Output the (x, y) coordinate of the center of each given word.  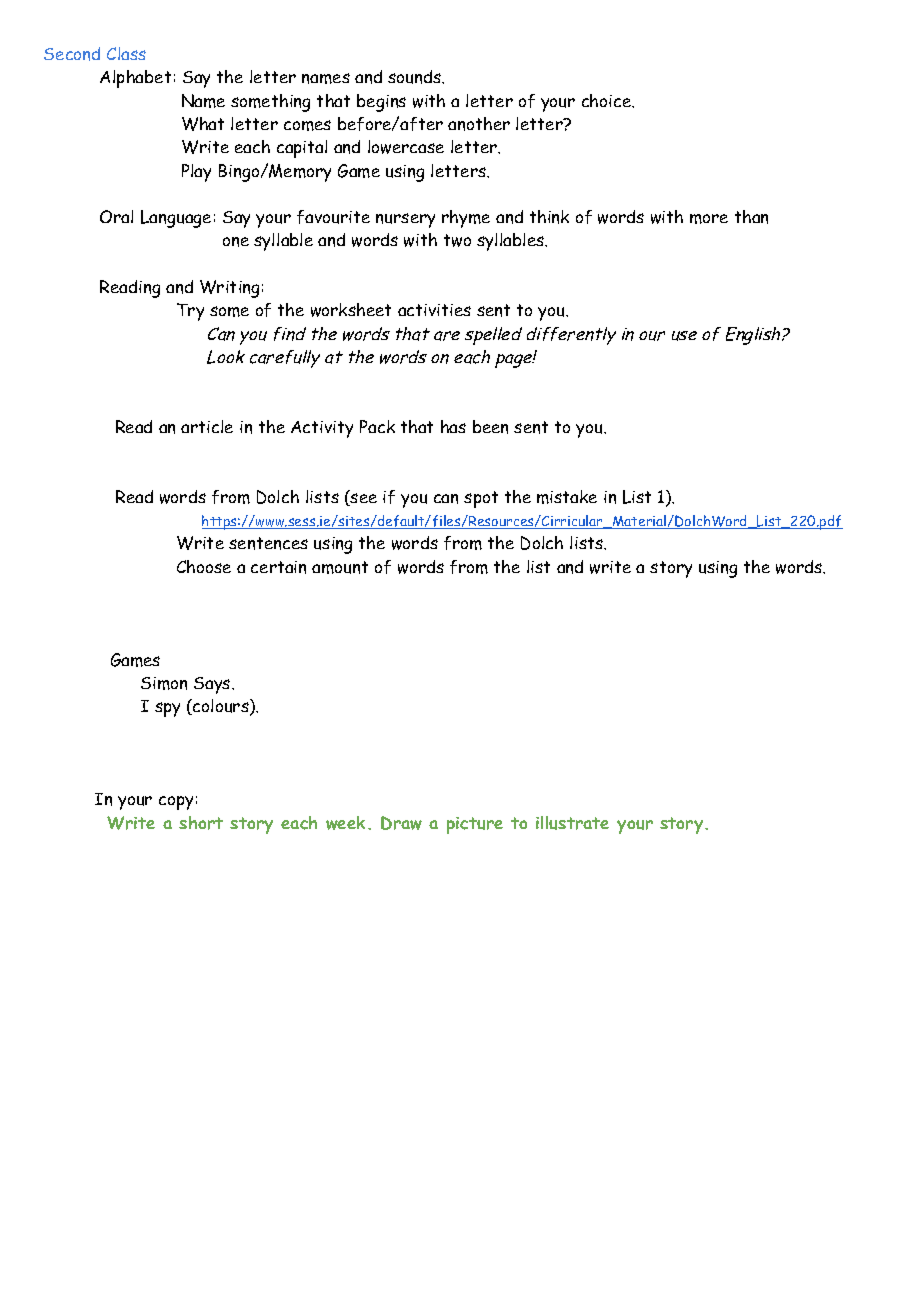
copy (176, 803)
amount (340, 567)
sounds (416, 77)
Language (176, 219)
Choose (204, 566)
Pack (377, 426)
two (457, 240)
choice (608, 101)
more (709, 219)
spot (481, 499)
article (207, 426)
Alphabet (135, 79)
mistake (567, 497)
